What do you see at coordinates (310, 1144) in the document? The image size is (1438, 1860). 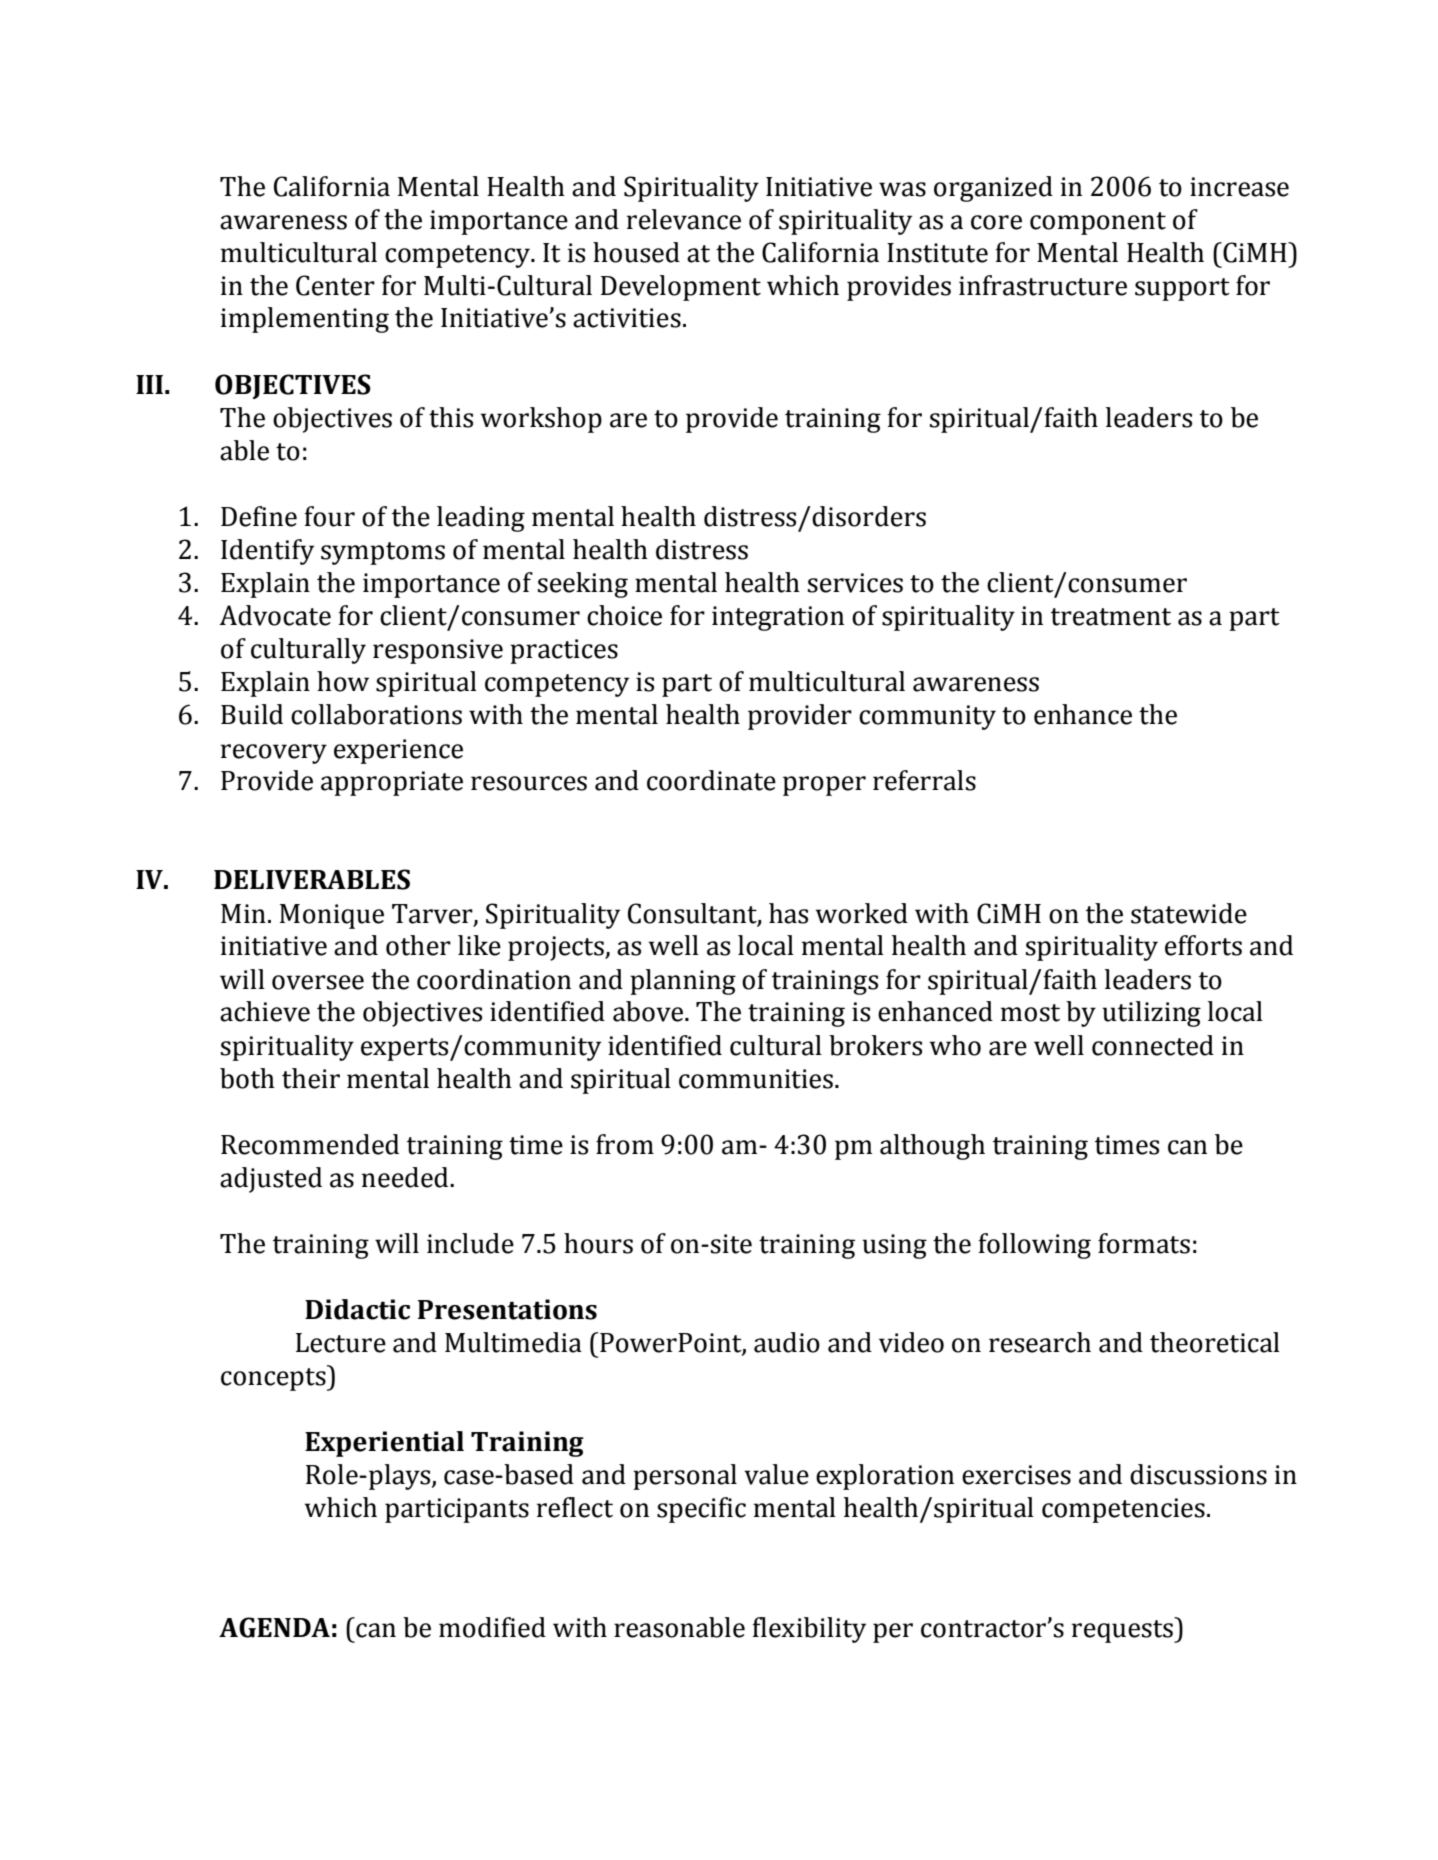 I see `Recommended` at bounding box center [310, 1144].
